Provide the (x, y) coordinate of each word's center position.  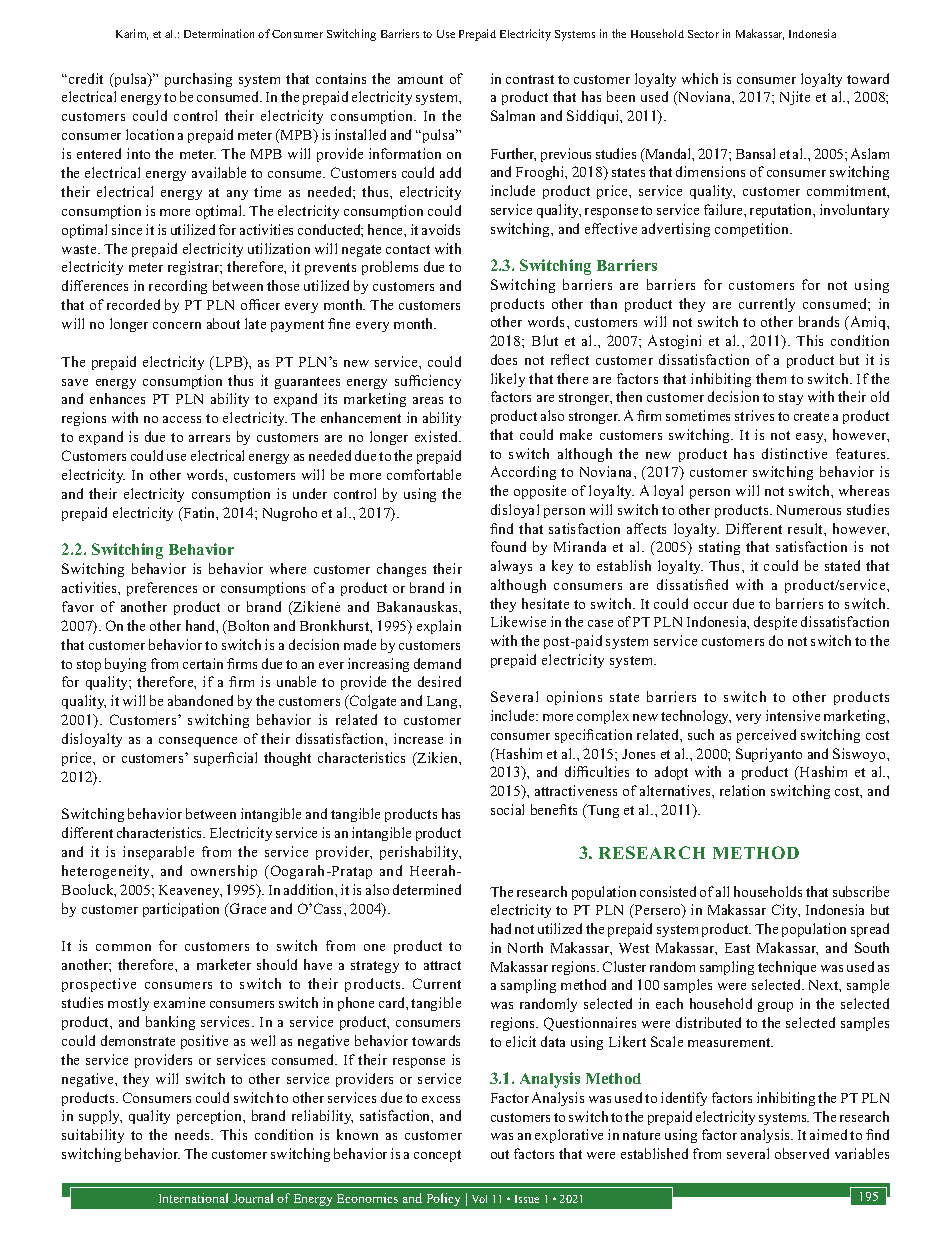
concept (437, 1156)
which (700, 78)
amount (420, 79)
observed (802, 1153)
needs (193, 1134)
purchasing (198, 80)
